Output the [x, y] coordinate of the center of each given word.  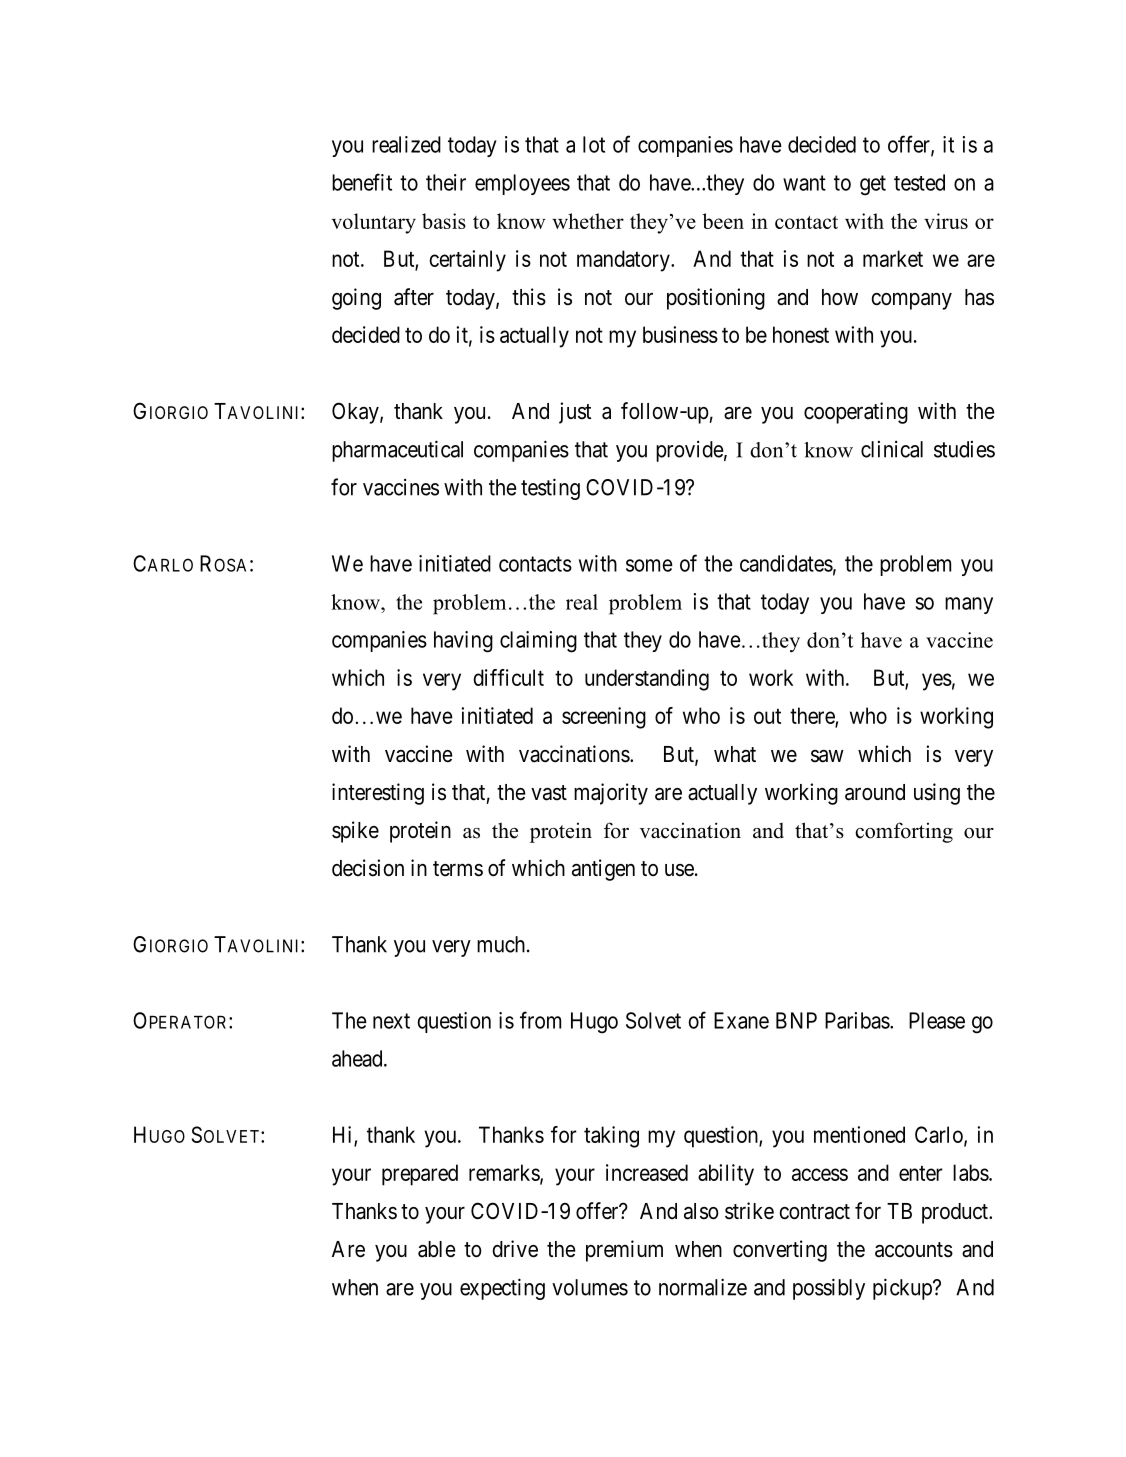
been [723, 221]
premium [624, 1251]
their [446, 182]
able [437, 1249]
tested [919, 182]
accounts [914, 1250]
